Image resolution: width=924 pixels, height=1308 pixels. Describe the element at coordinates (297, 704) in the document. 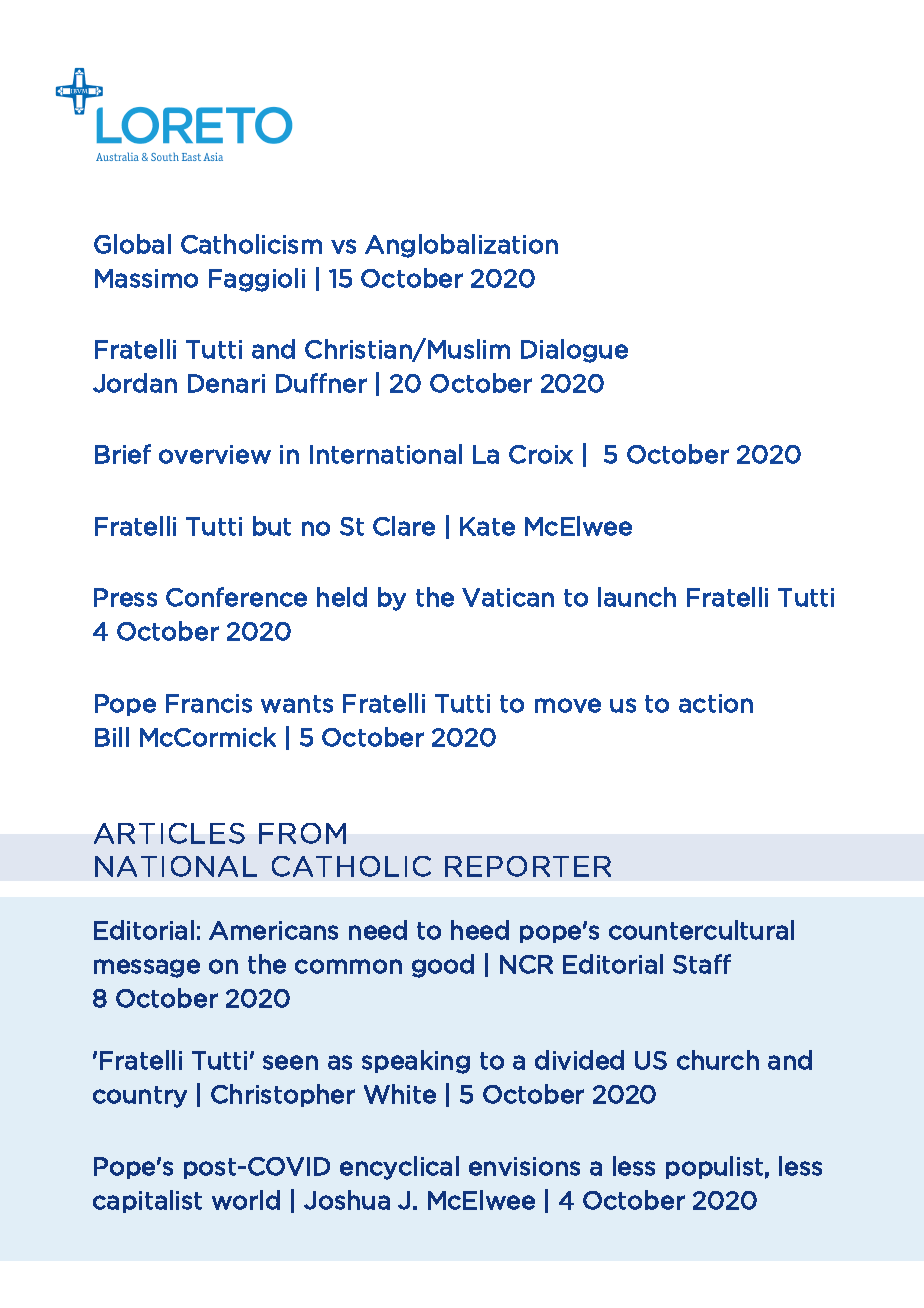

I see `wants` at that location.
